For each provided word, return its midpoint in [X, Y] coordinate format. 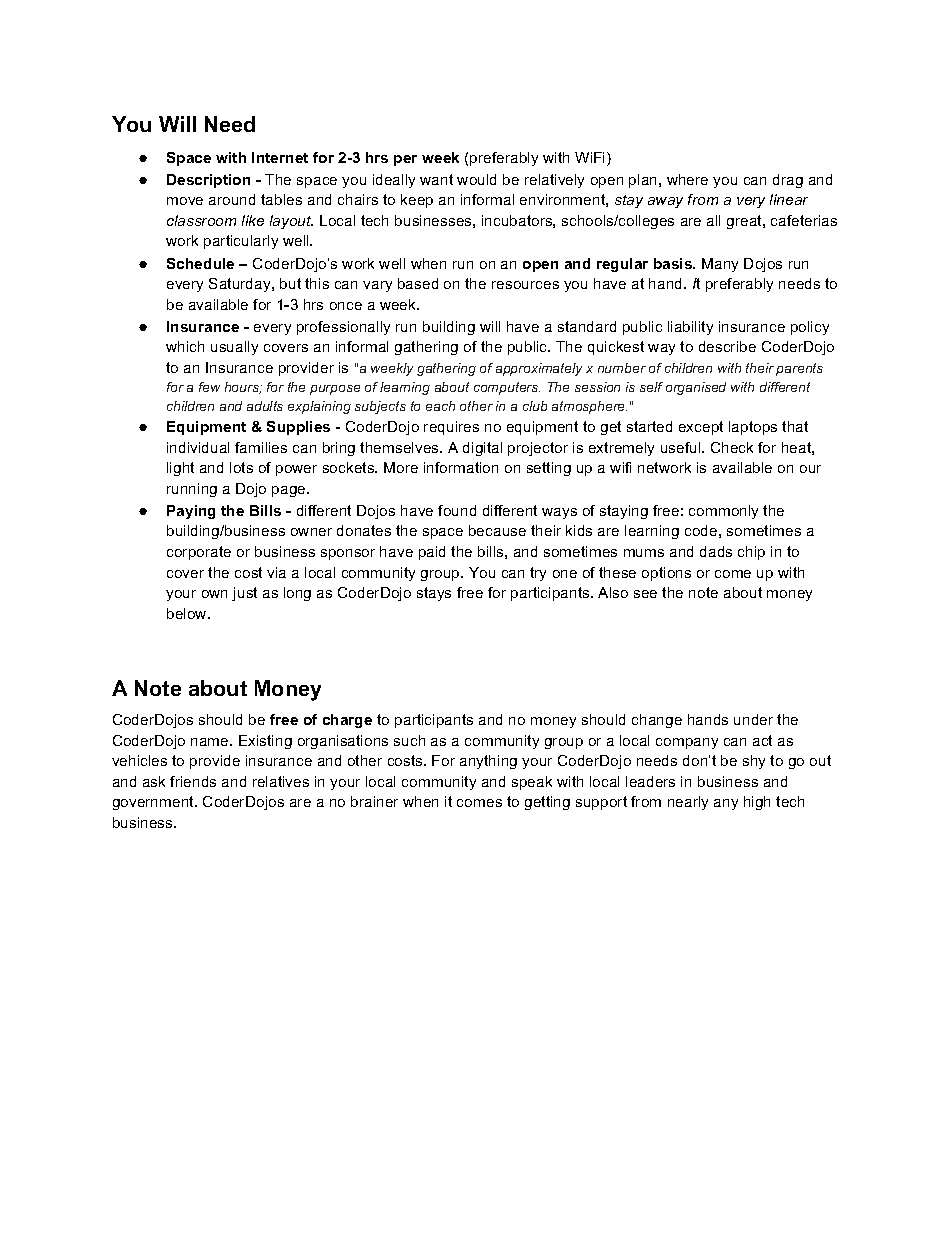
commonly [723, 512]
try [538, 574]
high [757, 803]
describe [727, 346]
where [687, 179]
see [645, 594]
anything [488, 762]
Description [208, 181]
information [461, 467]
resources [525, 285]
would [476, 179]
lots [241, 467]
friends [193, 781]
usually [234, 348]
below [188, 613]
